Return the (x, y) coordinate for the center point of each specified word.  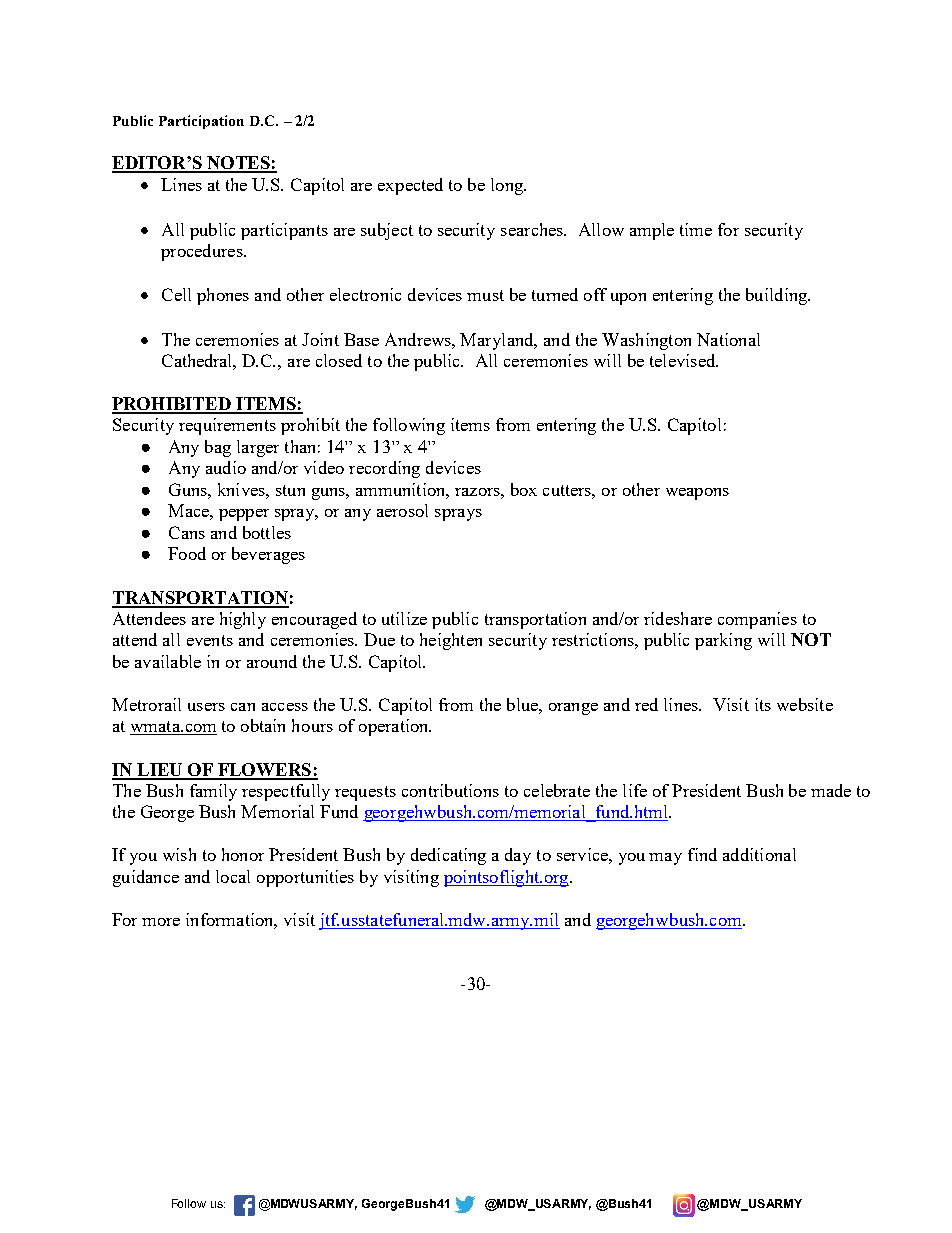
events (210, 640)
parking (723, 641)
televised (684, 360)
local (233, 876)
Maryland (498, 341)
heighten (451, 641)
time (696, 229)
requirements (227, 426)
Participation (201, 122)
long (508, 186)
